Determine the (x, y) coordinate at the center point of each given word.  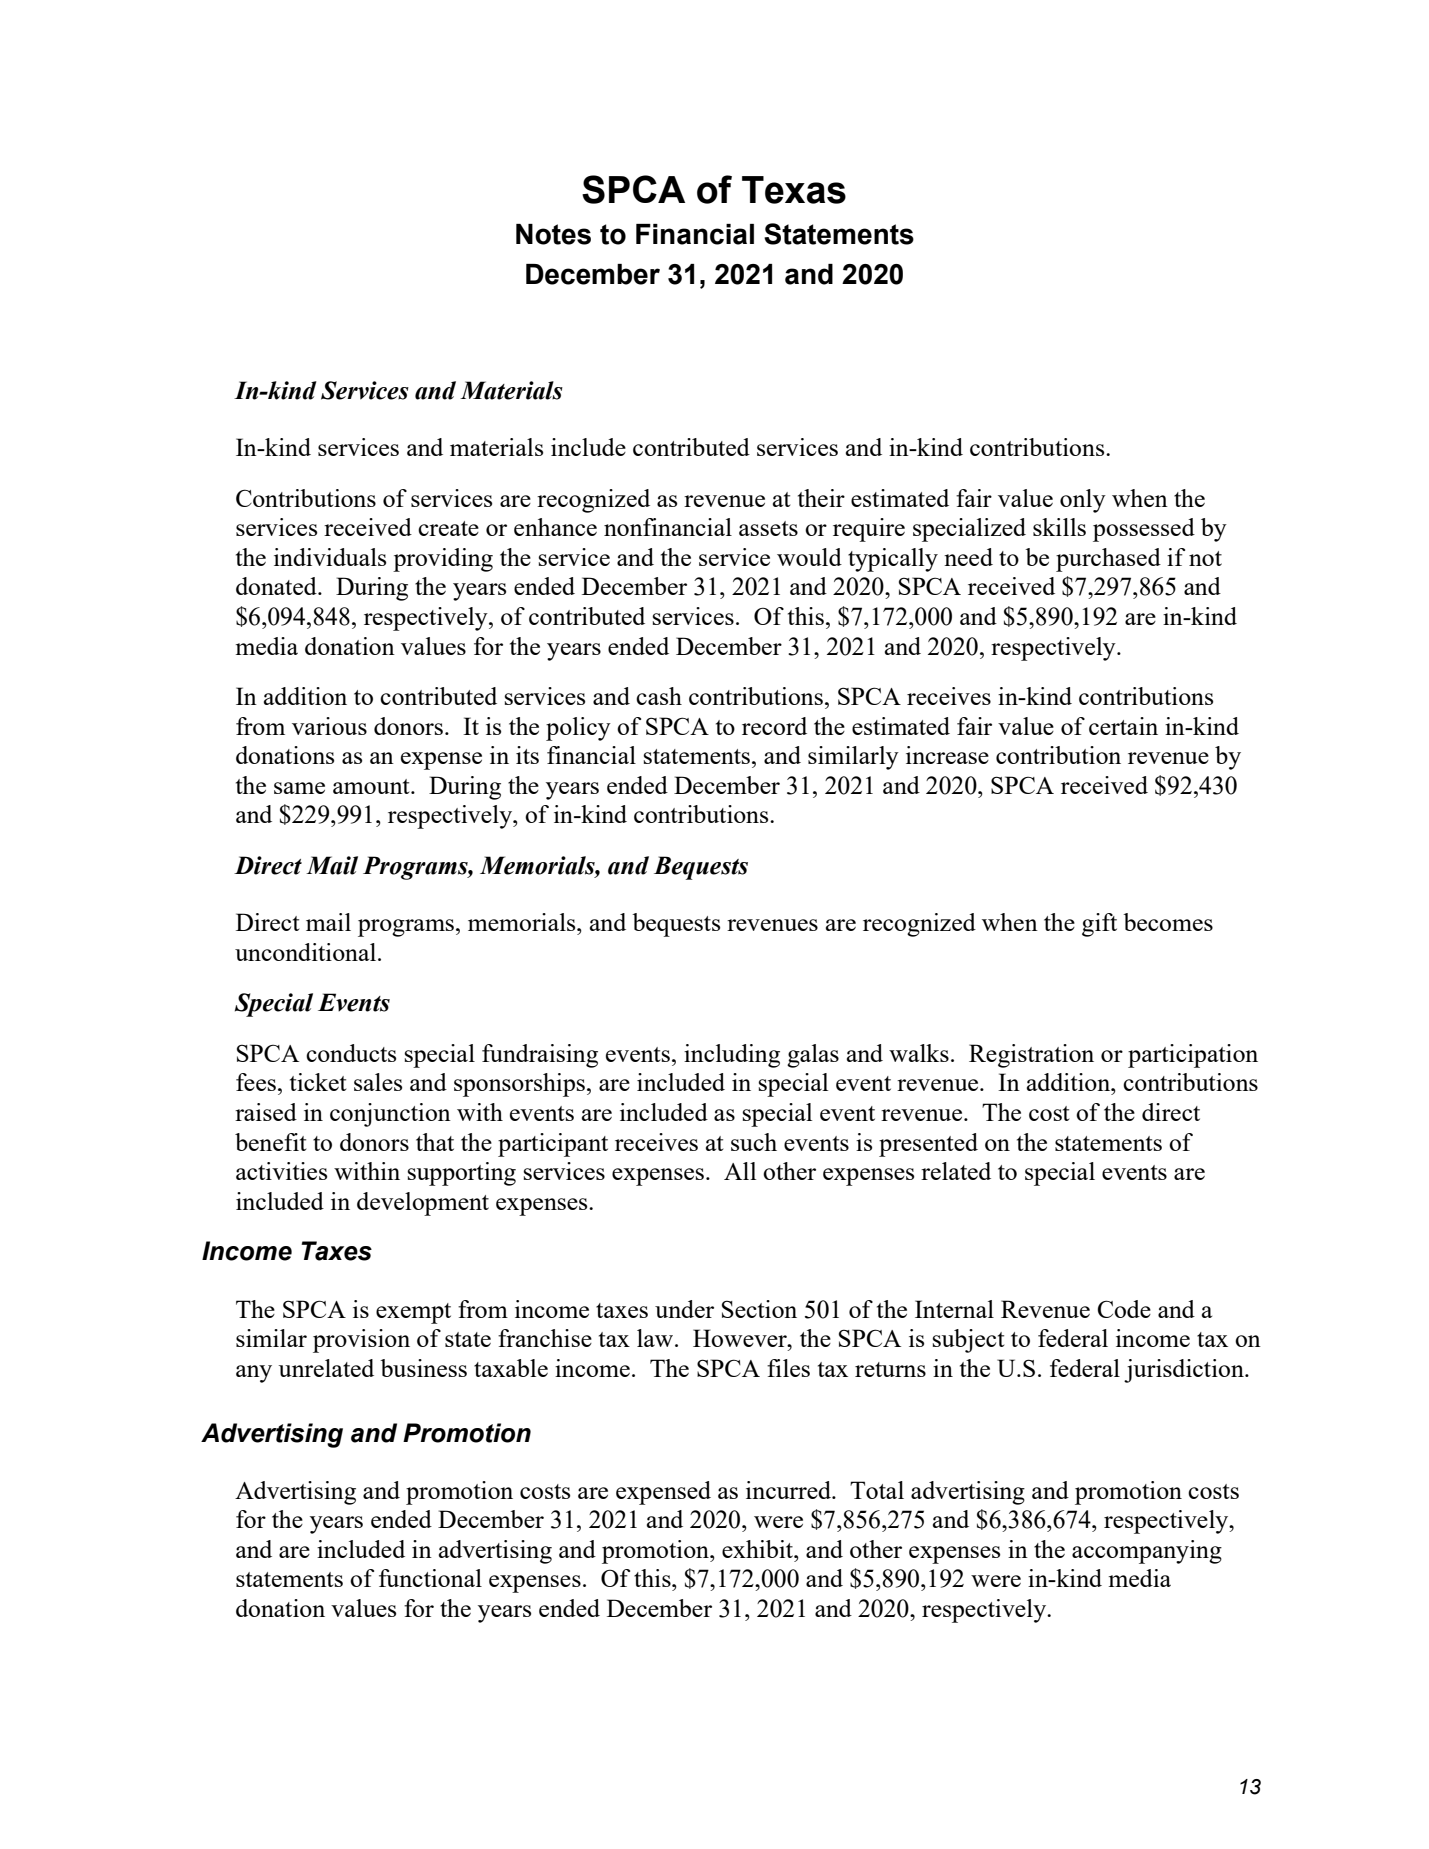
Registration (1031, 1056)
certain (1123, 726)
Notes (553, 234)
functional (430, 1578)
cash (659, 696)
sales (378, 1082)
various (329, 726)
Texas (794, 190)
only (1083, 501)
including (732, 1056)
